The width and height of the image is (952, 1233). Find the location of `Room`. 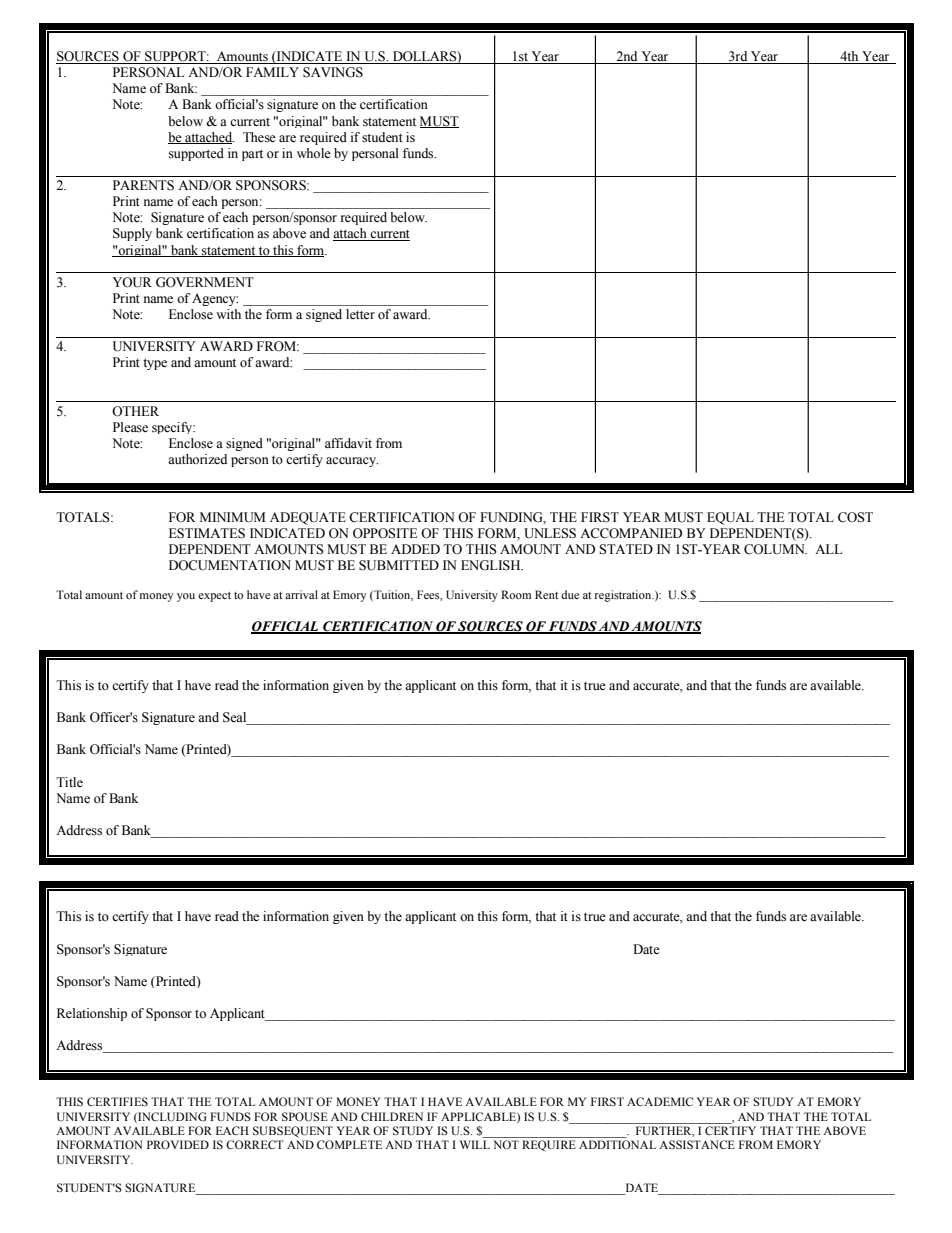

Room is located at coordinates (516, 594).
